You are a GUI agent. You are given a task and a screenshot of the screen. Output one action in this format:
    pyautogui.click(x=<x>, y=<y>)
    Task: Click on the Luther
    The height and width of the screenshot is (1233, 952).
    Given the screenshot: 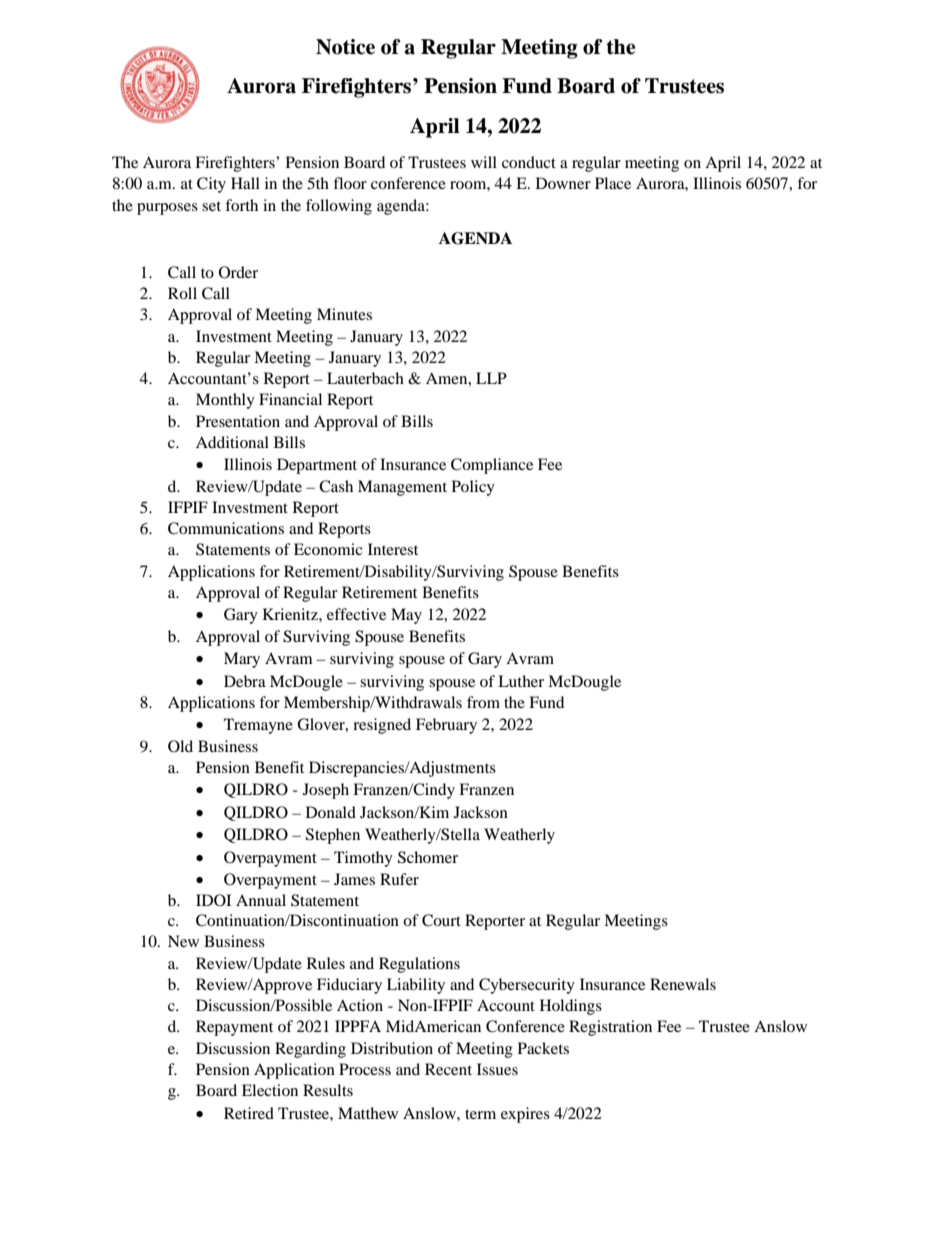 What is the action you would take?
    pyautogui.click(x=521, y=681)
